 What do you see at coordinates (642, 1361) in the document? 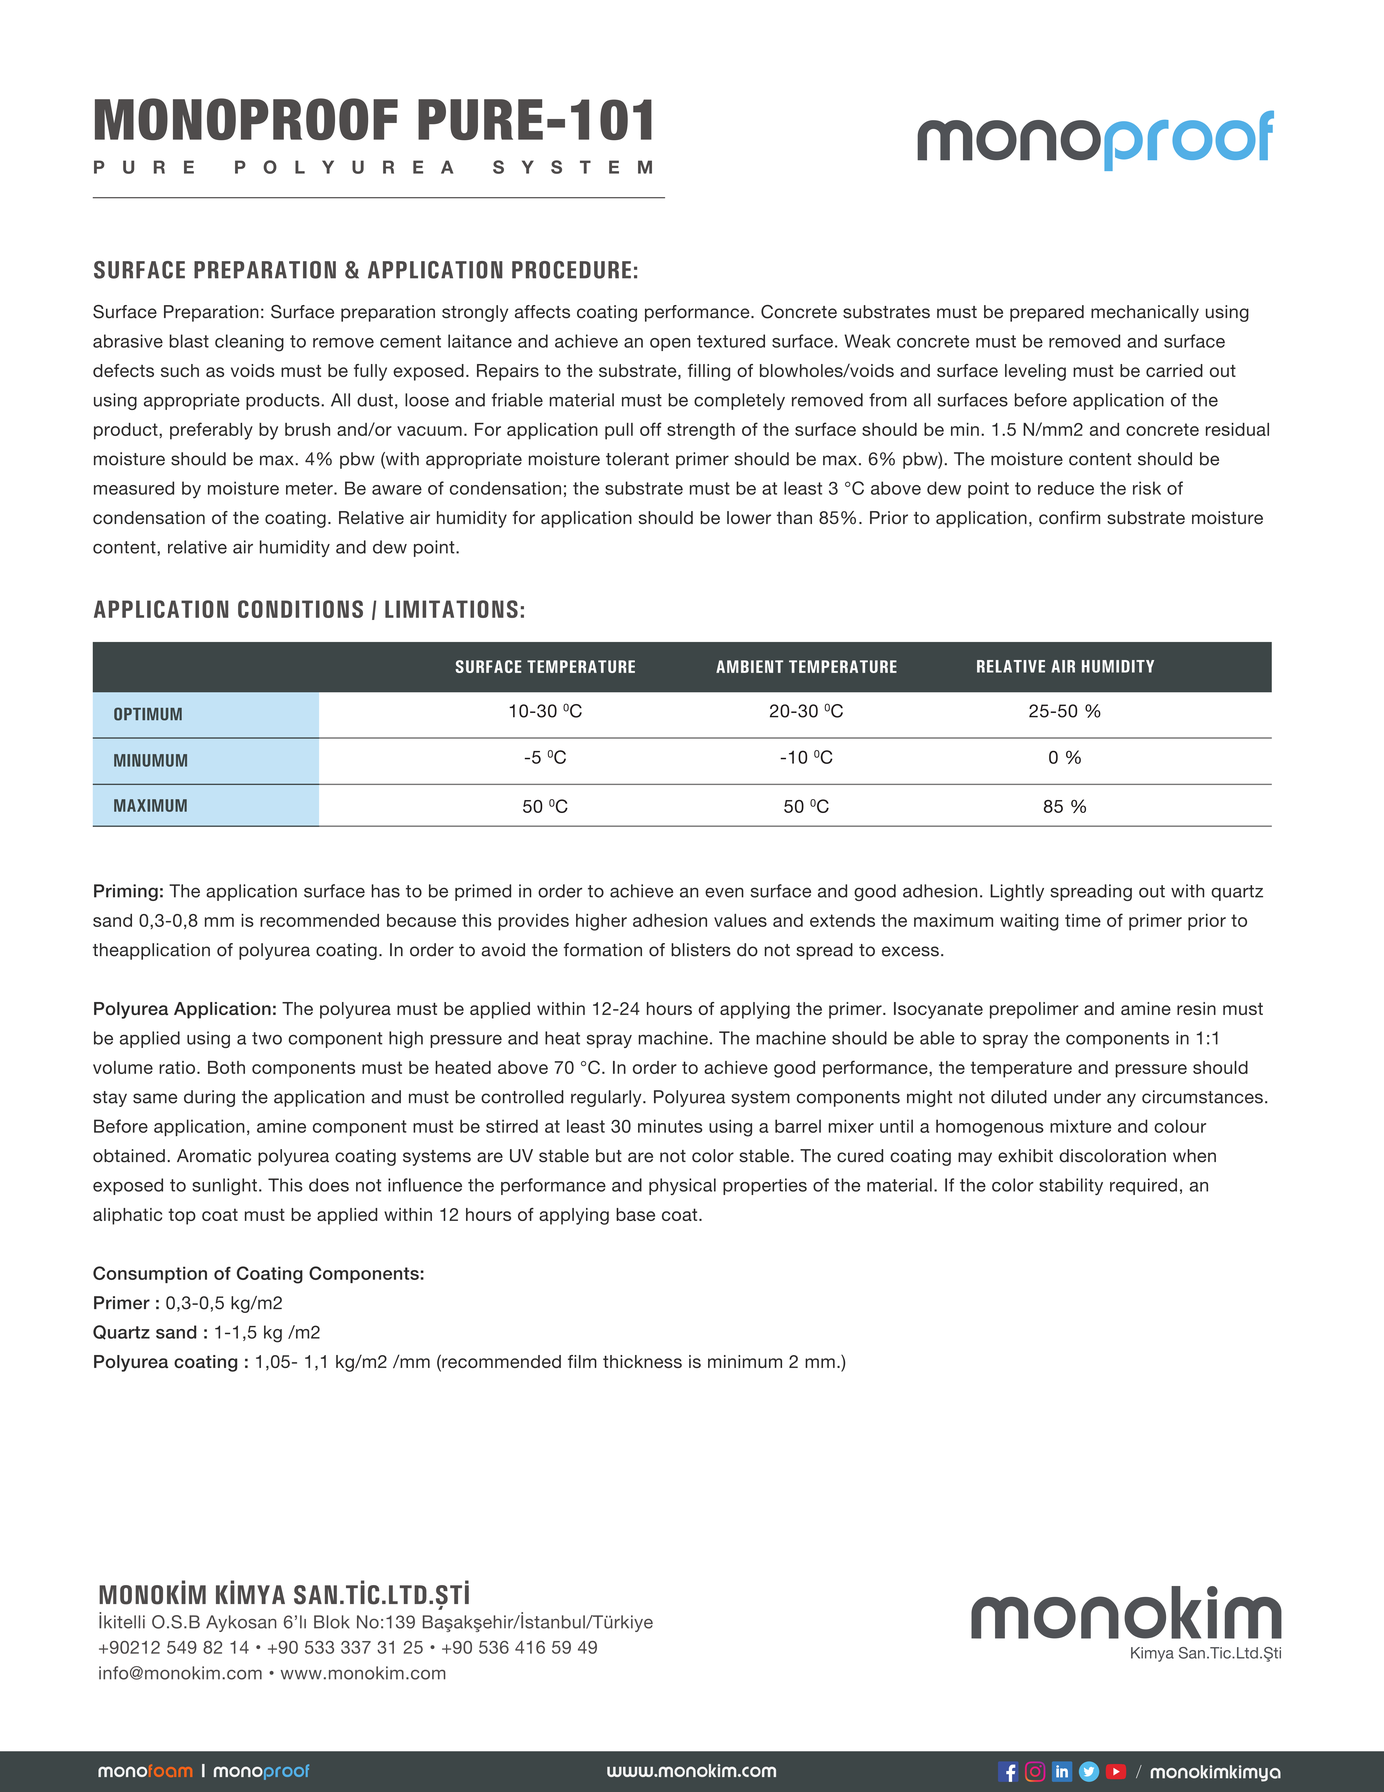
I see `thickness` at bounding box center [642, 1361].
